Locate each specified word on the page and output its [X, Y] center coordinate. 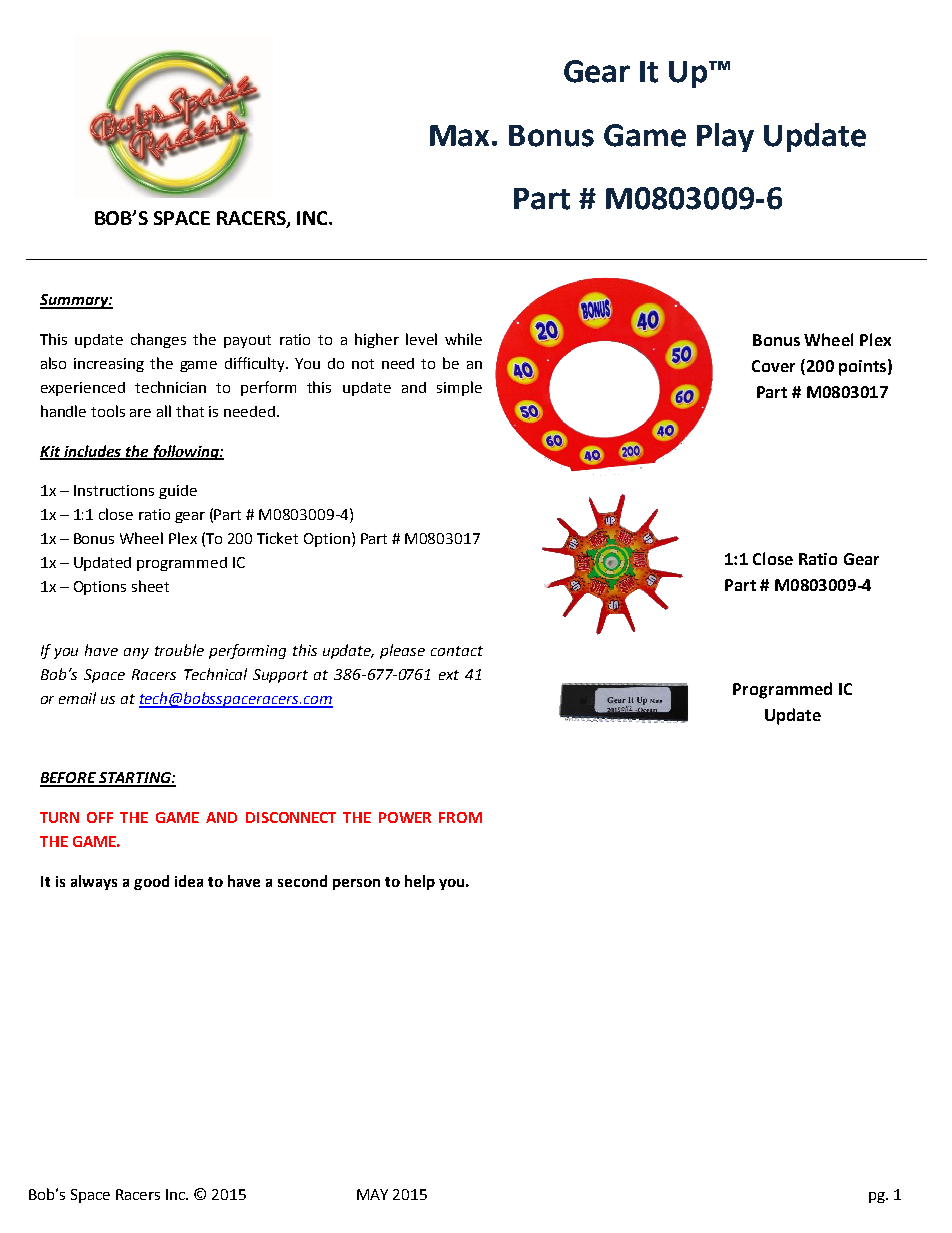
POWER [405, 817]
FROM [460, 817]
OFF [100, 817]
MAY [372, 1194]
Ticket [277, 538]
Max [461, 136]
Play [725, 137]
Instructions [114, 490]
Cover [773, 366]
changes [158, 340]
